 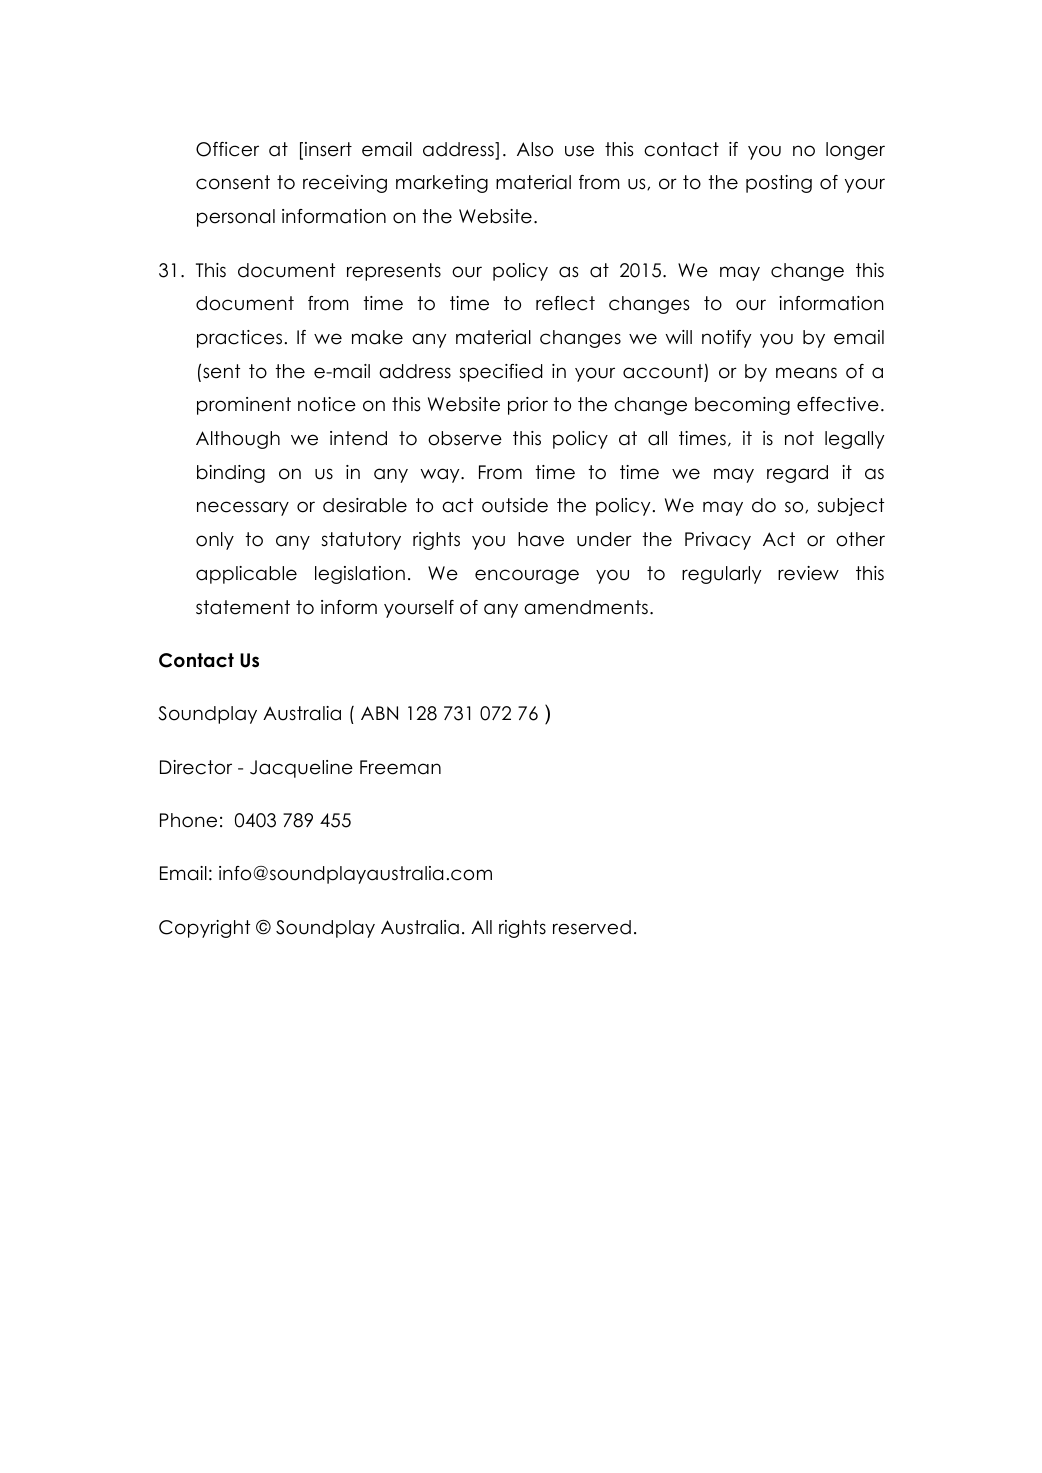 I want to click on Jacqueline, so click(x=301, y=769).
